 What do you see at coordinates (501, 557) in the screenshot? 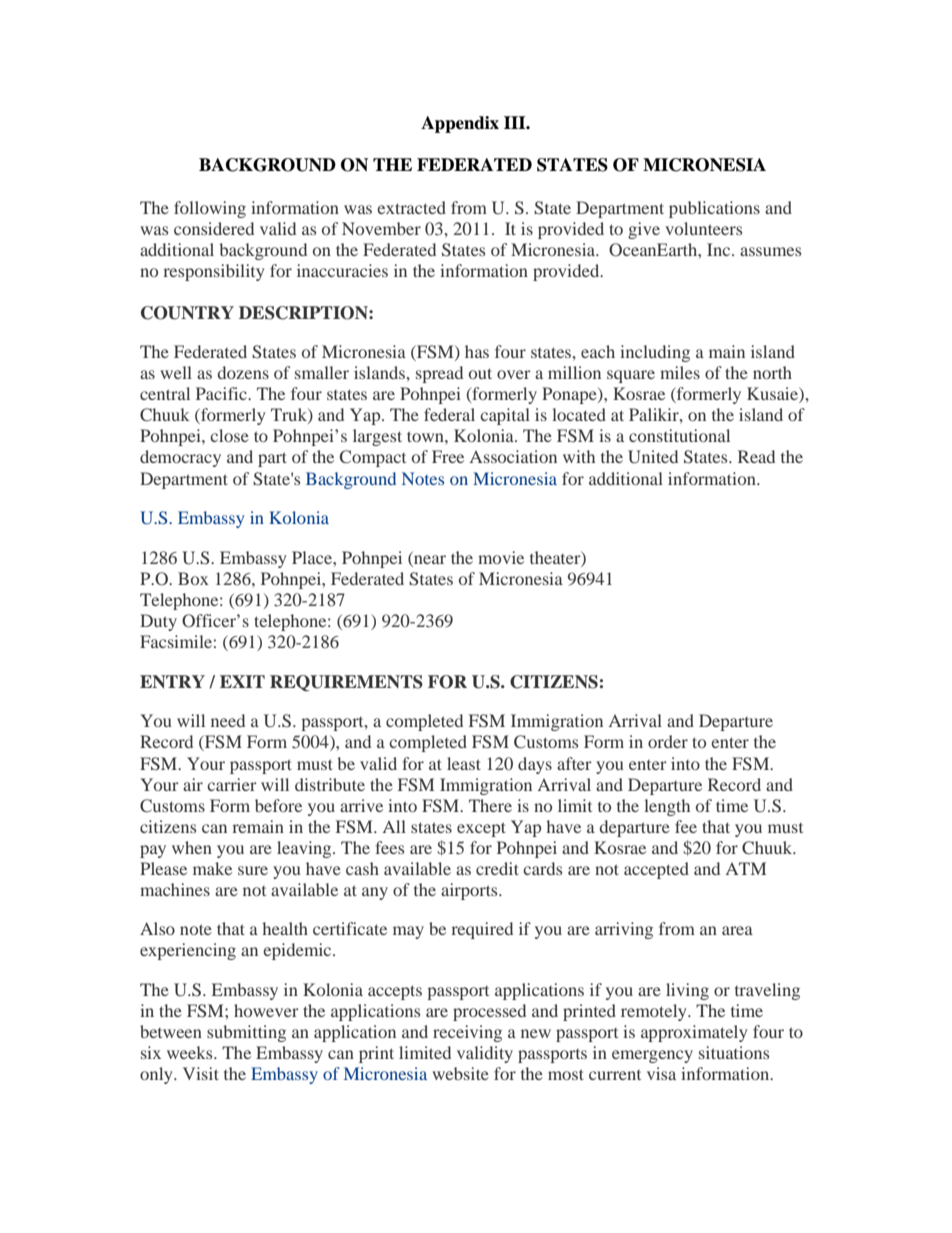
I see `movie` at bounding box center [501, 557].
